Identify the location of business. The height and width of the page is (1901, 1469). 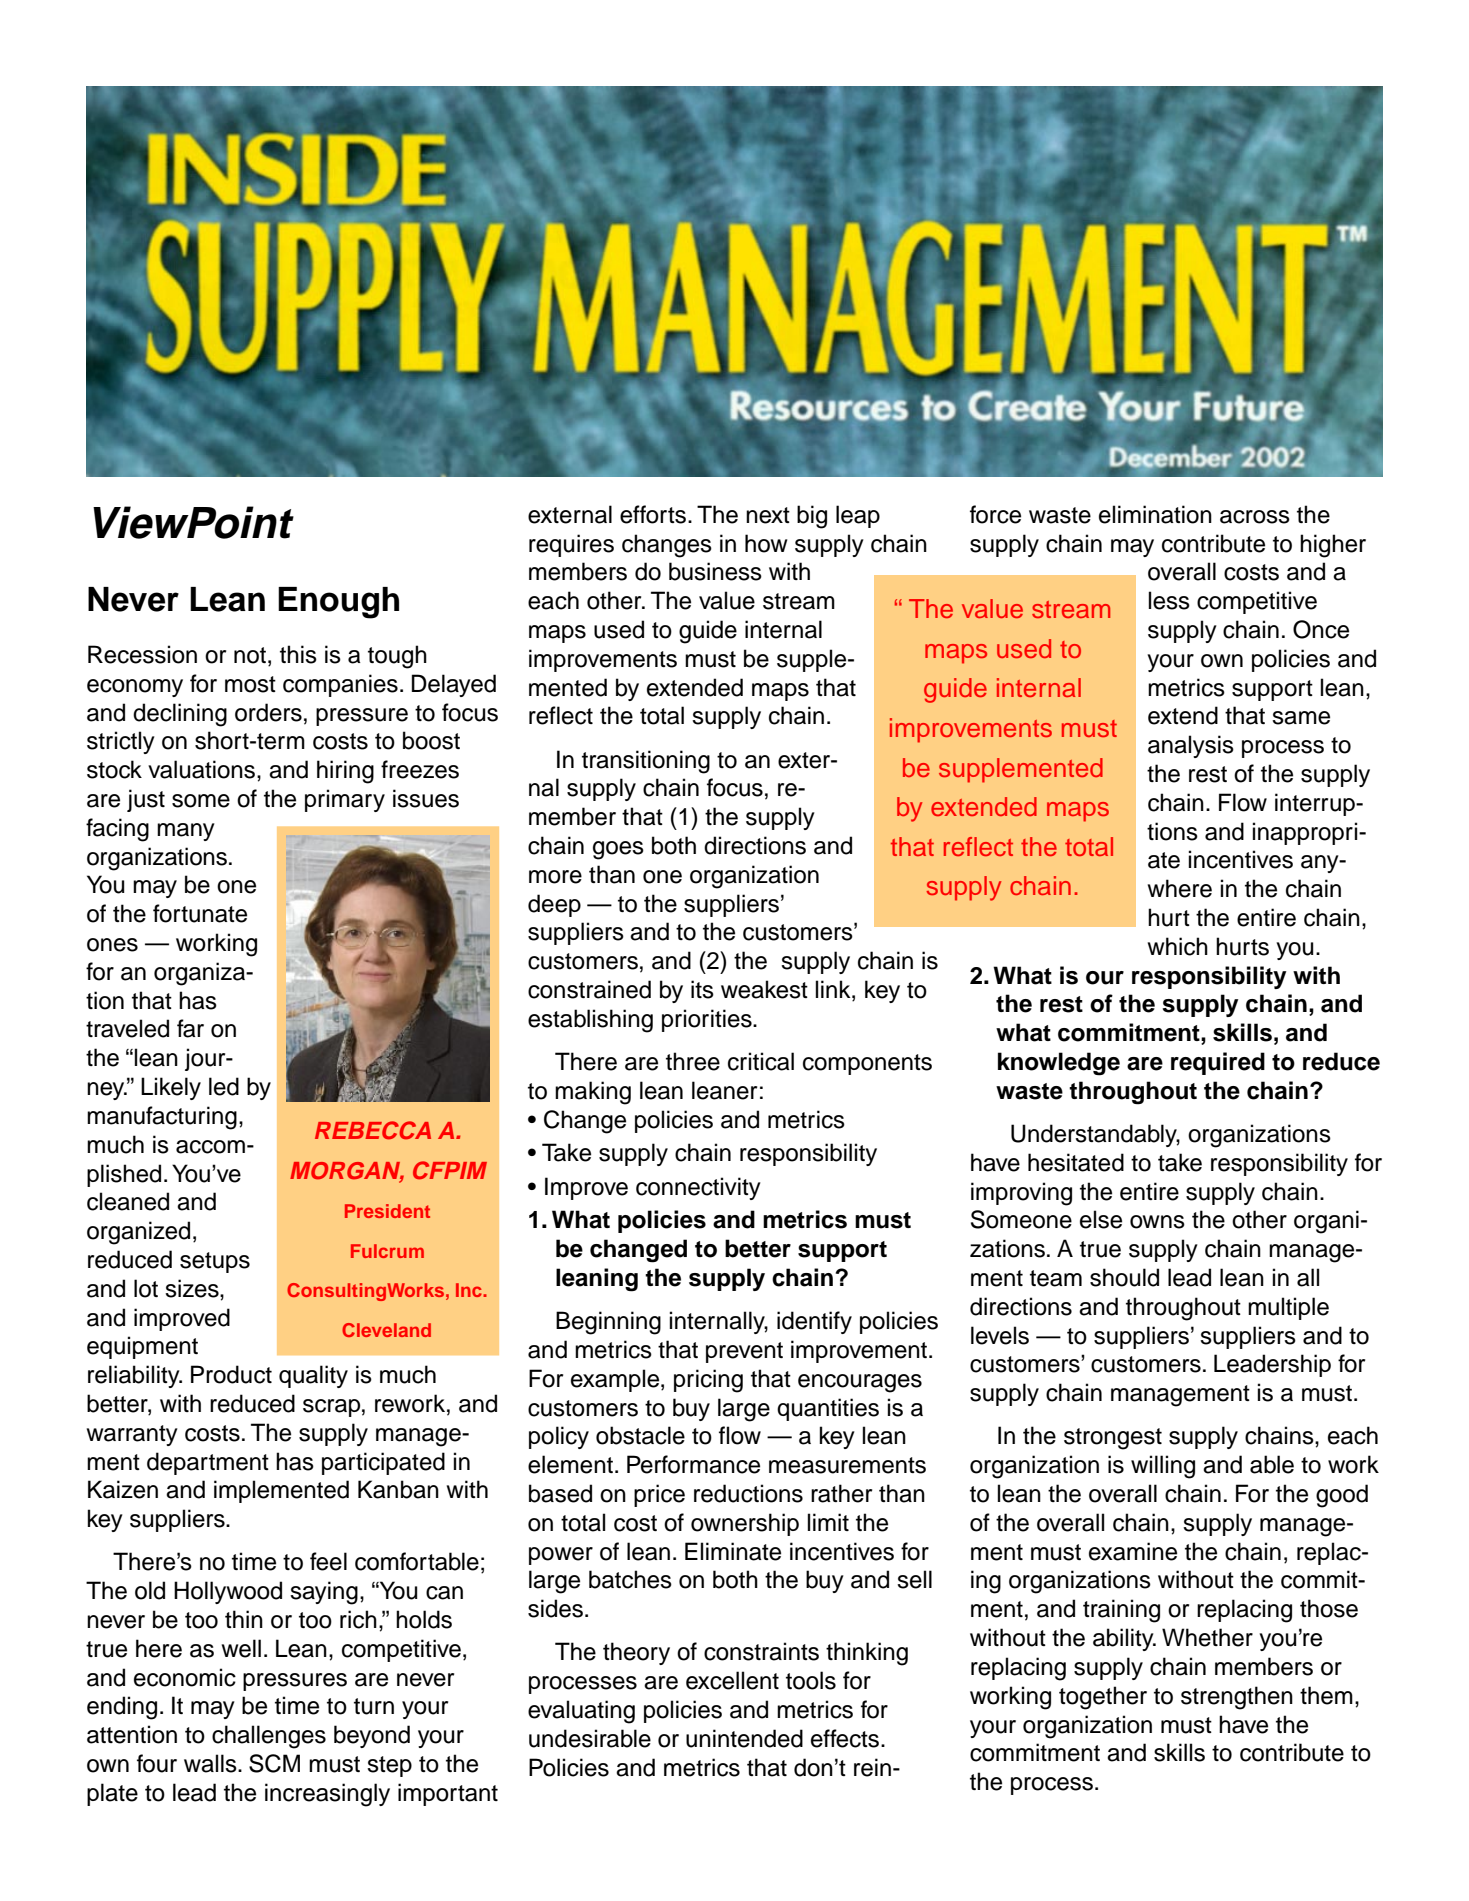
(715, 571).
